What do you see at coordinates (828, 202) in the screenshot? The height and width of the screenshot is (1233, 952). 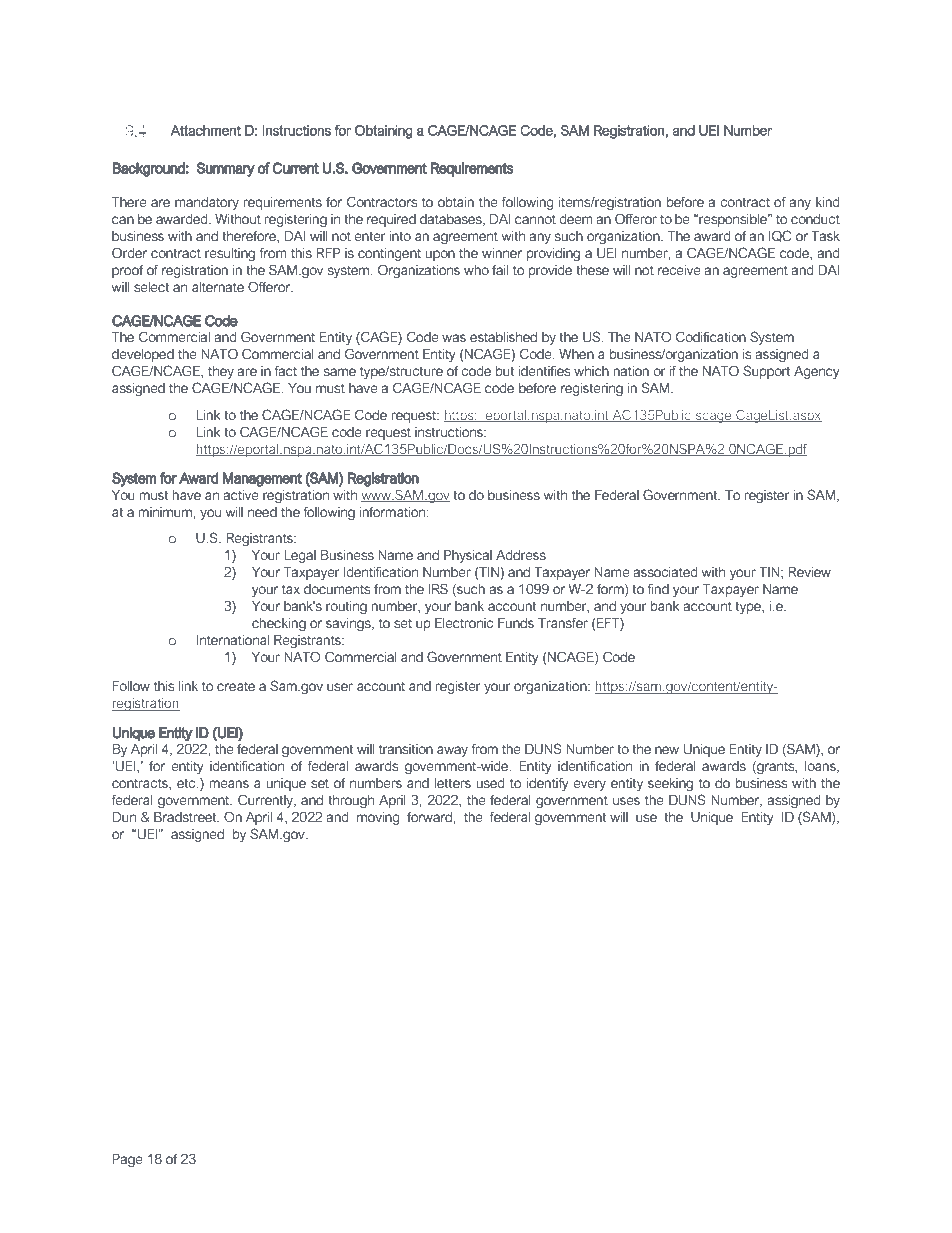 I see `kind` at bounding box center [828, 202].
